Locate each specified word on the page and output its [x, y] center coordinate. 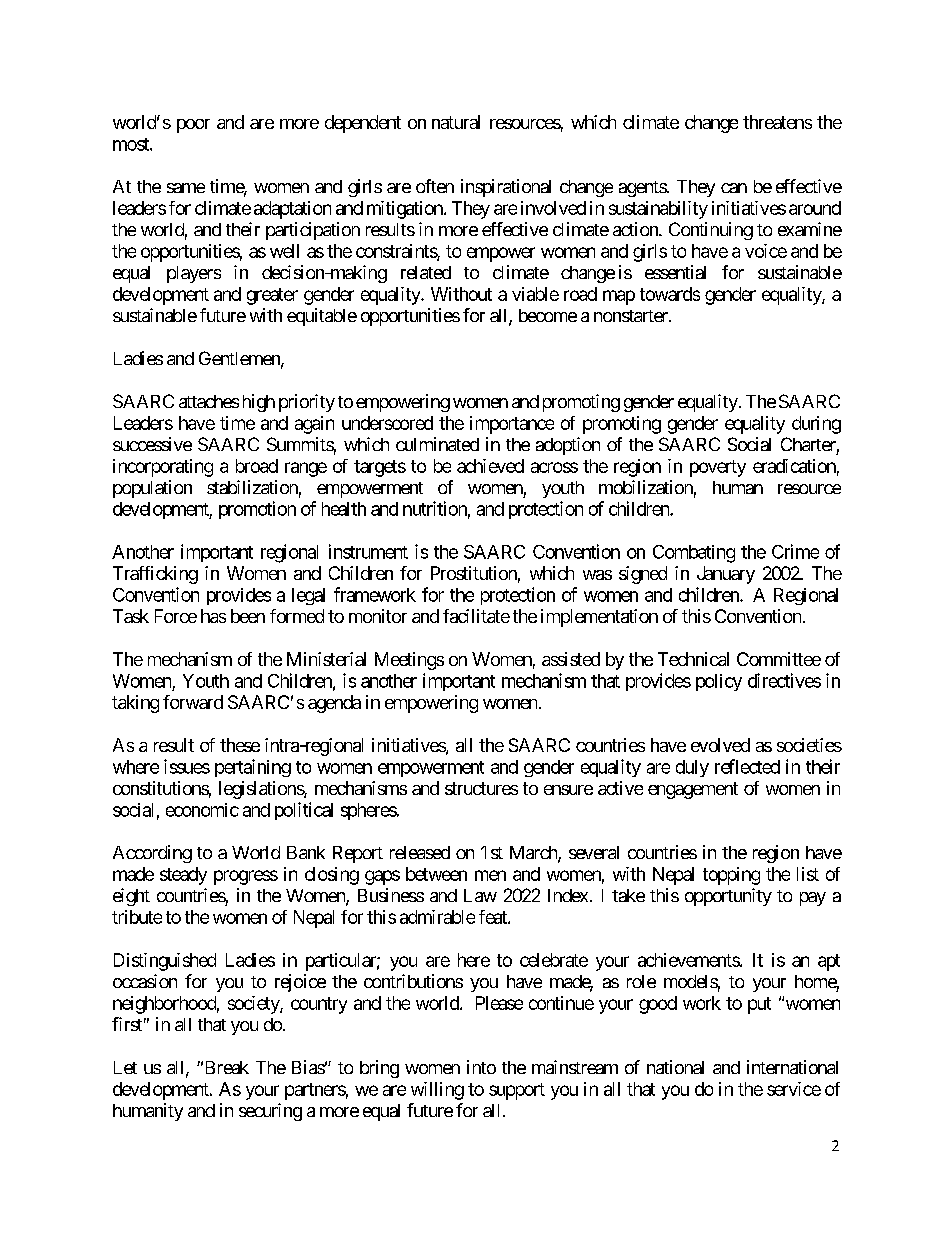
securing [270, 1112]
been [248, 616]
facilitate [476, 616]
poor [193, 126]
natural [456, 122]
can [734, 188]
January [726, 575]
